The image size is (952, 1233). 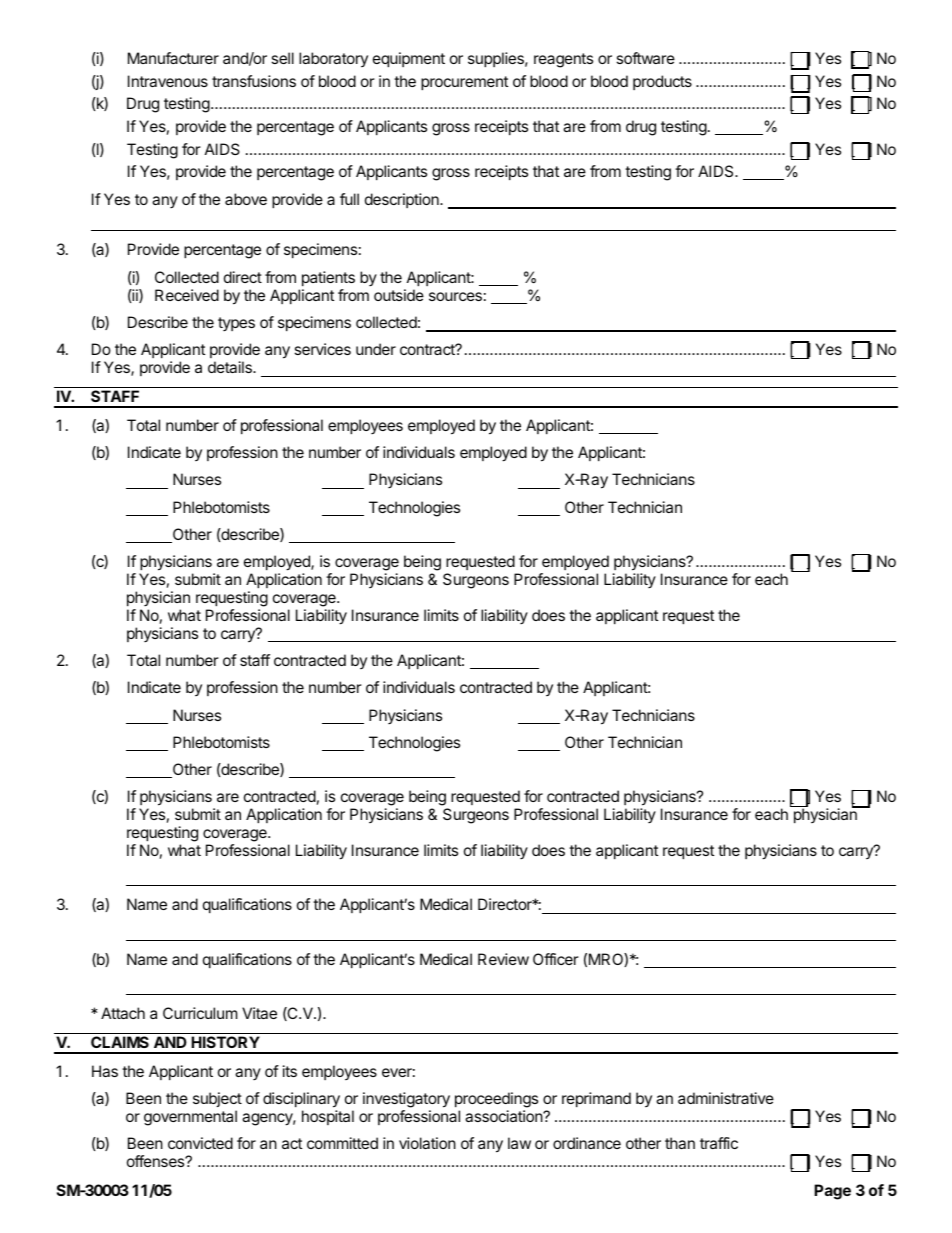 What do you see at coordinates (399, 295) in the page?
I see `outside` at bounding box center [399, 295].
